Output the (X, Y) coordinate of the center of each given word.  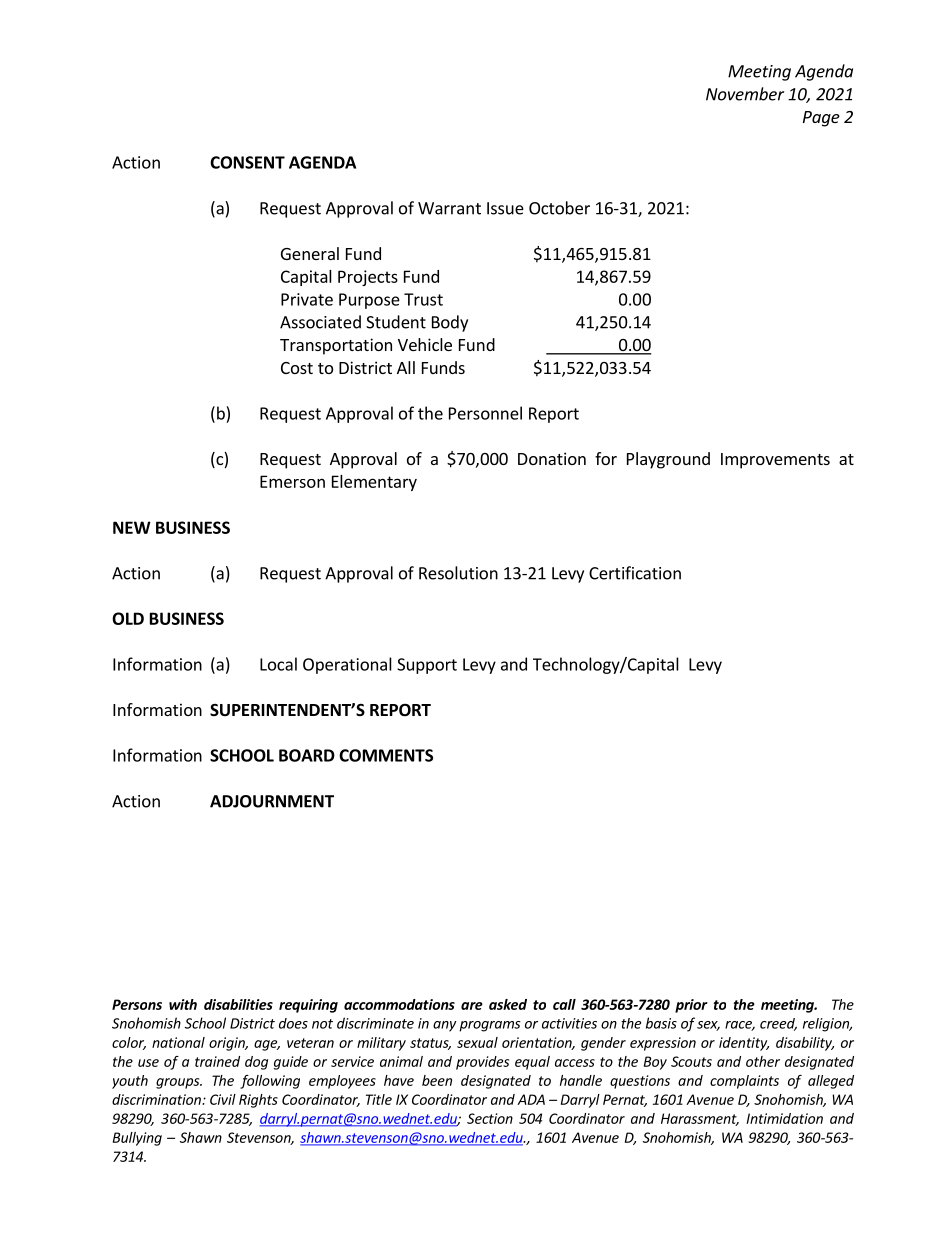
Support (427, 666)
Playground (668, 460)
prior (691, 1006)
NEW (132, 527)
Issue (505, 208)
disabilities (238, 1004)
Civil (223, 1099)
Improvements (775, 461)
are (472, 1006)
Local (278, 664)
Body (450, 323)
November (745, 94)
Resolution (458, 573)
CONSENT (247, 162)
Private (307, 299)
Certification (635, 573)
